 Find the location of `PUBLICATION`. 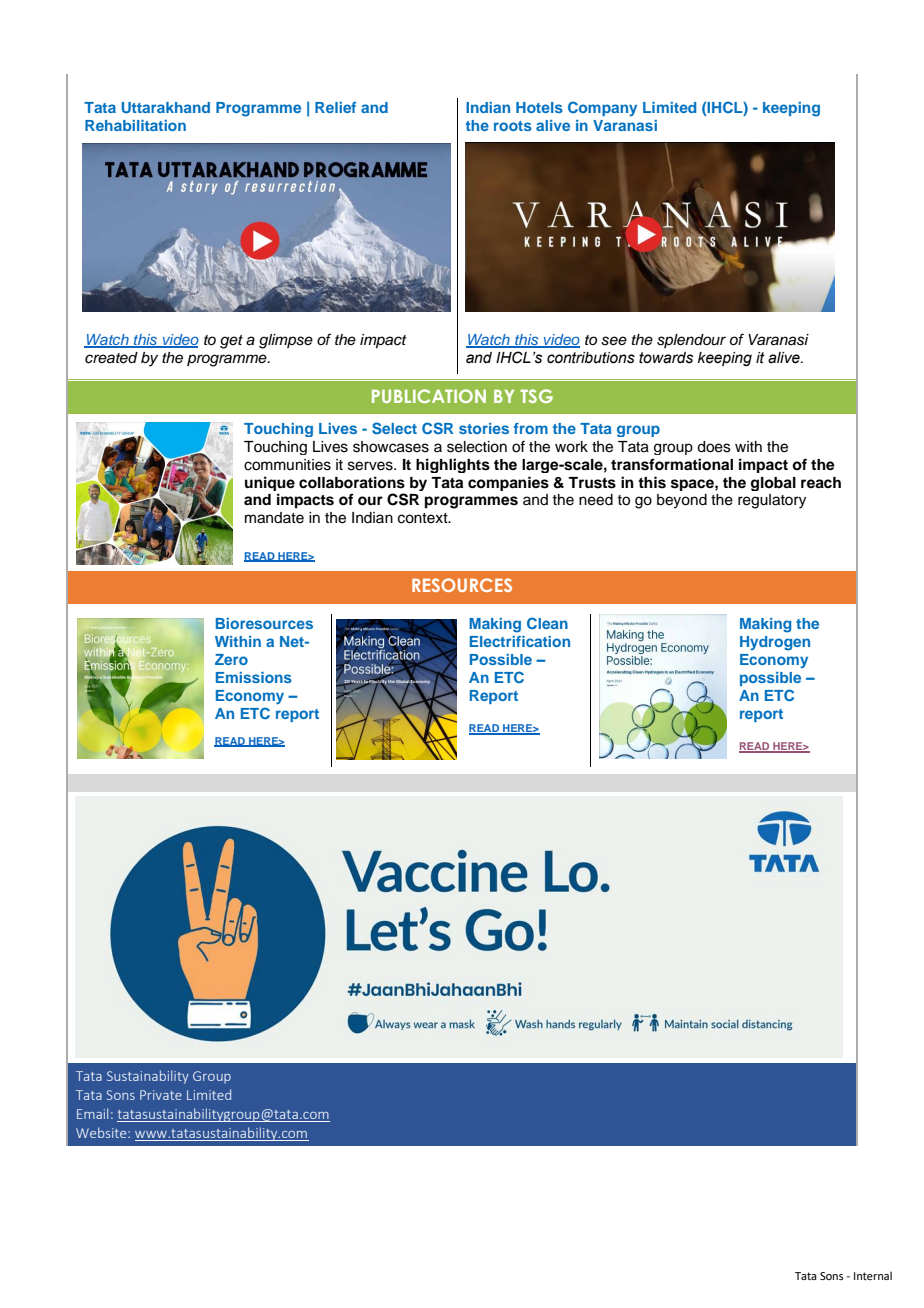

PUBLICATION is located at coordinates (429, 396).
